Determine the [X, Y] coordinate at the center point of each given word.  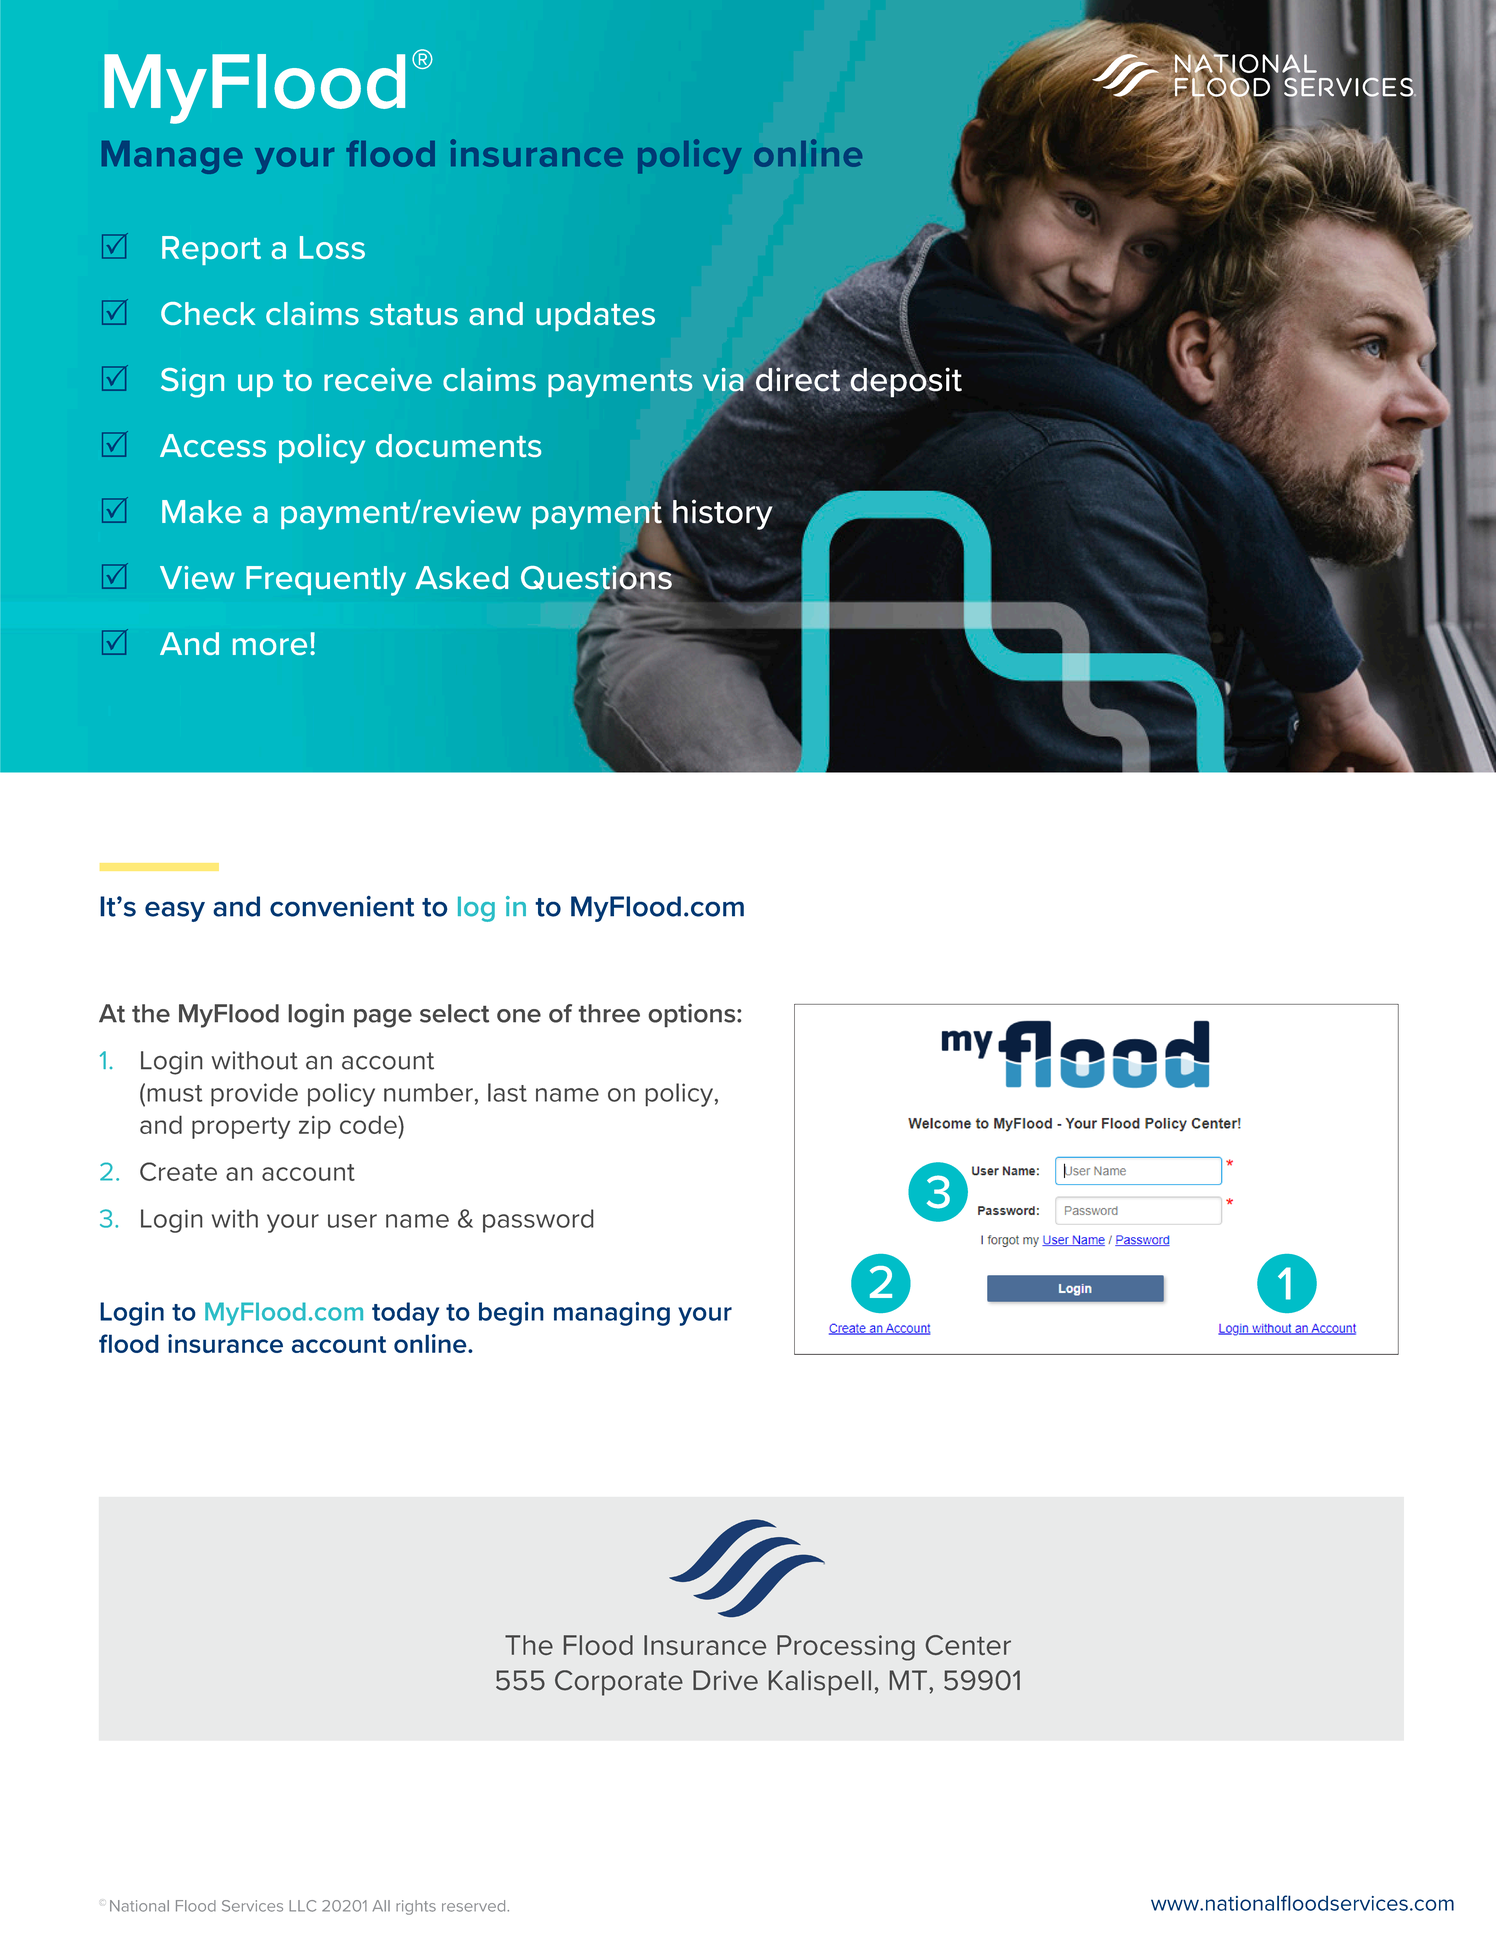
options [693, 1015]
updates [595, 316]
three [609, 1013]
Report [211, 250]
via [724, 381]
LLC [302, 1906]
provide [254, 1095]
